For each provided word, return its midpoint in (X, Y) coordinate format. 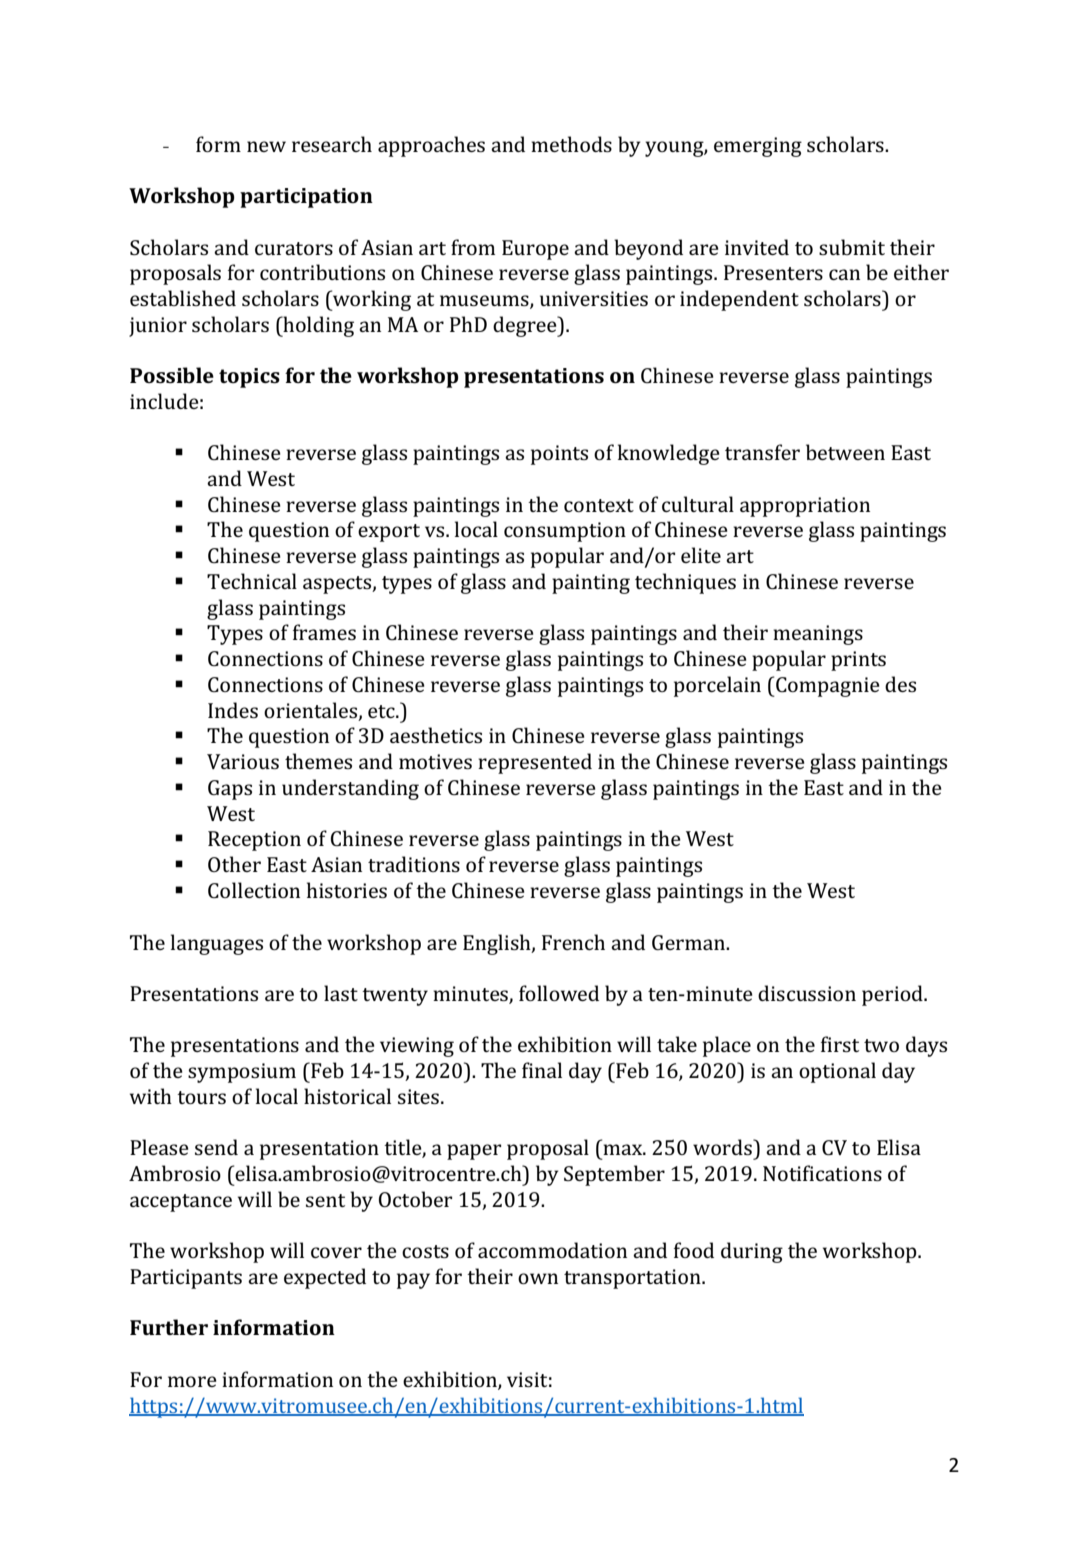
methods (571, 144)
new (266, 146)
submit (852, 247)
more (192, 1381)
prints (858, 661)
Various (243, 761)
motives (435, 761)
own (538, 1278)
